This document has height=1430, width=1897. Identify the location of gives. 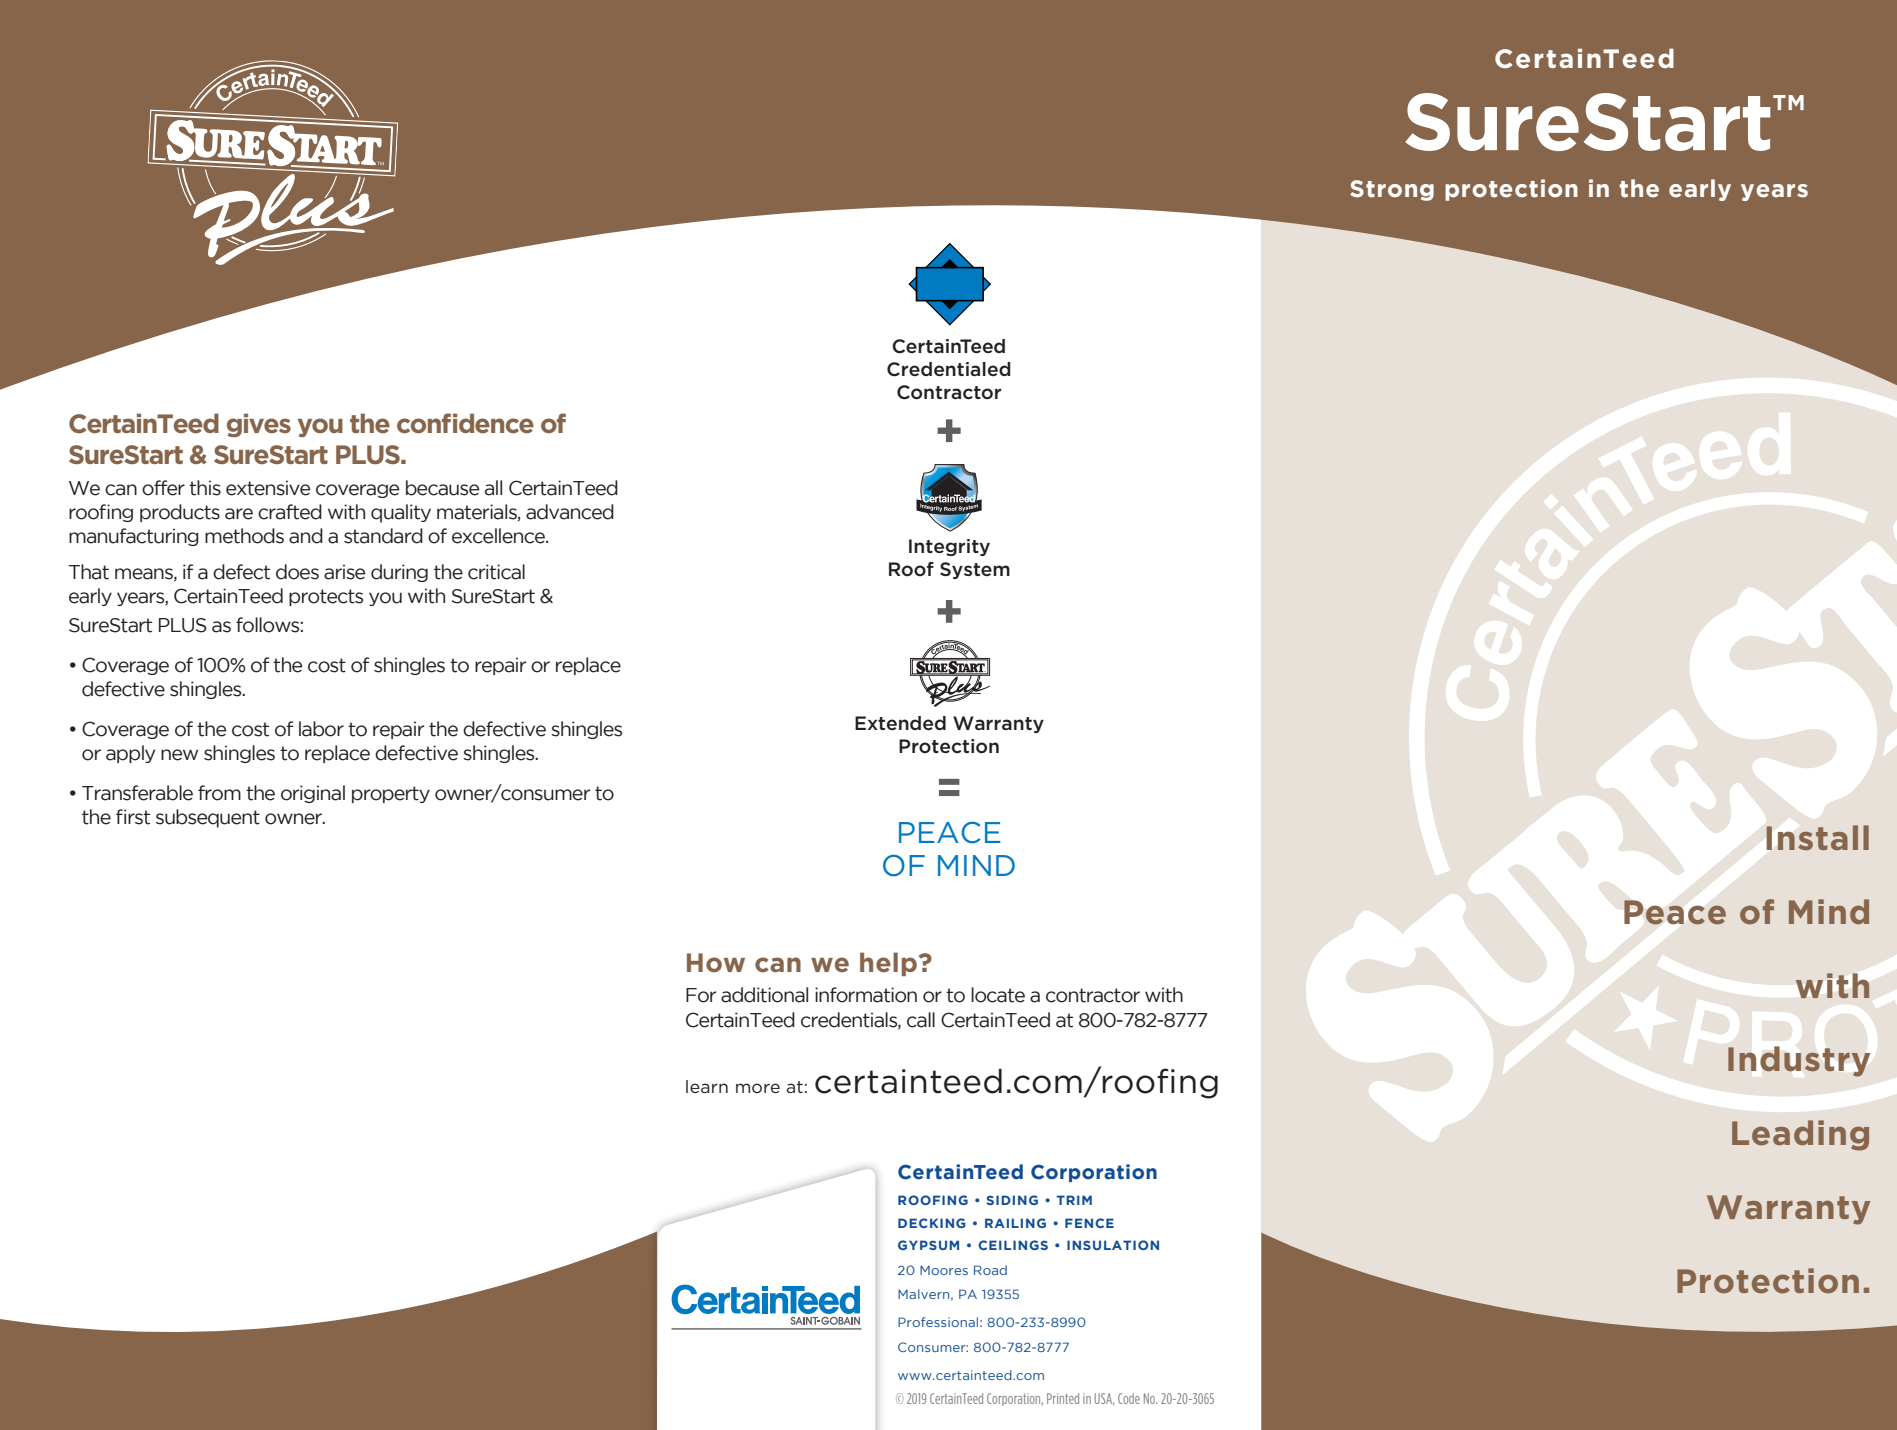
(259, 425).
